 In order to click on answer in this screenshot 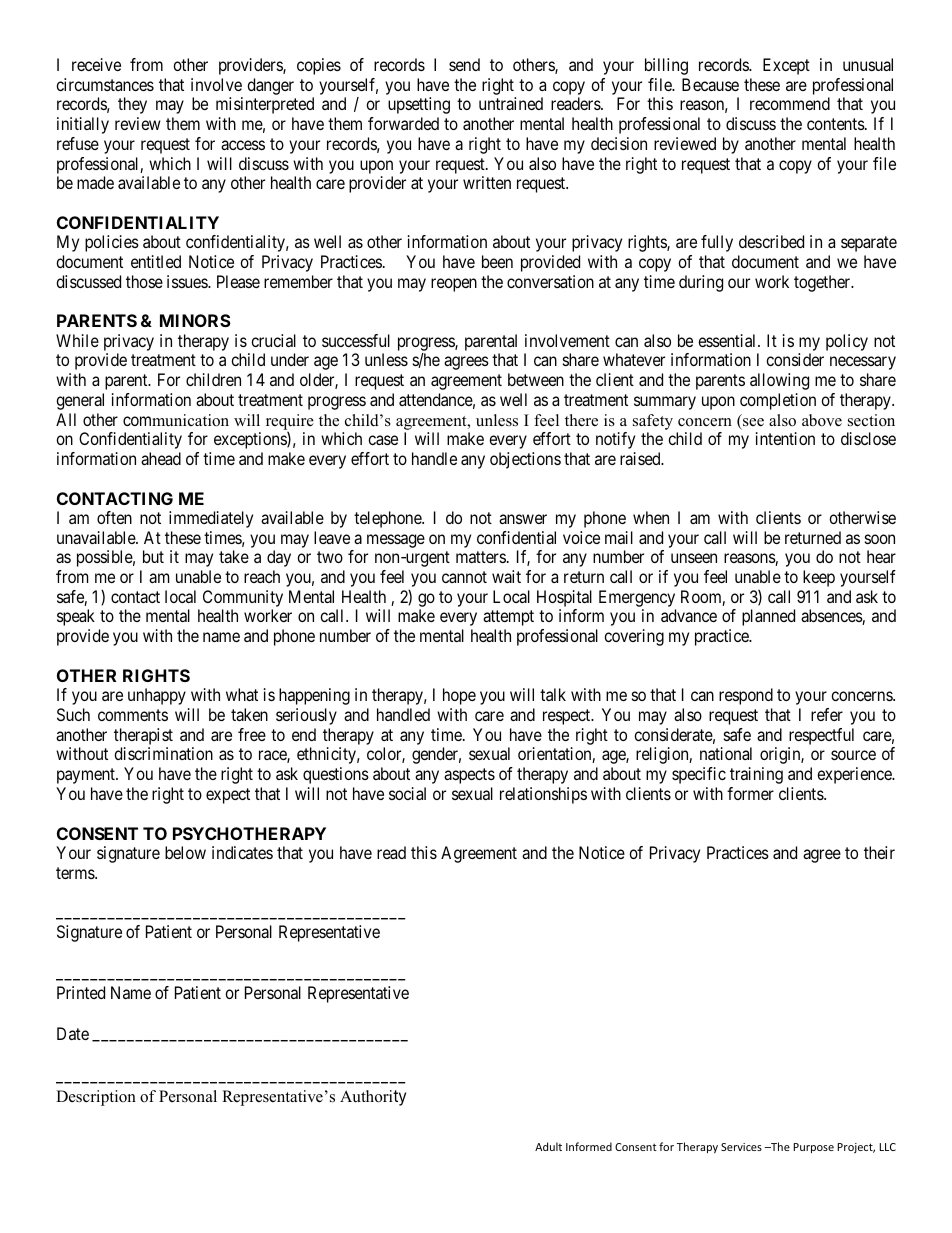, I will do `click(523, 519)`.
